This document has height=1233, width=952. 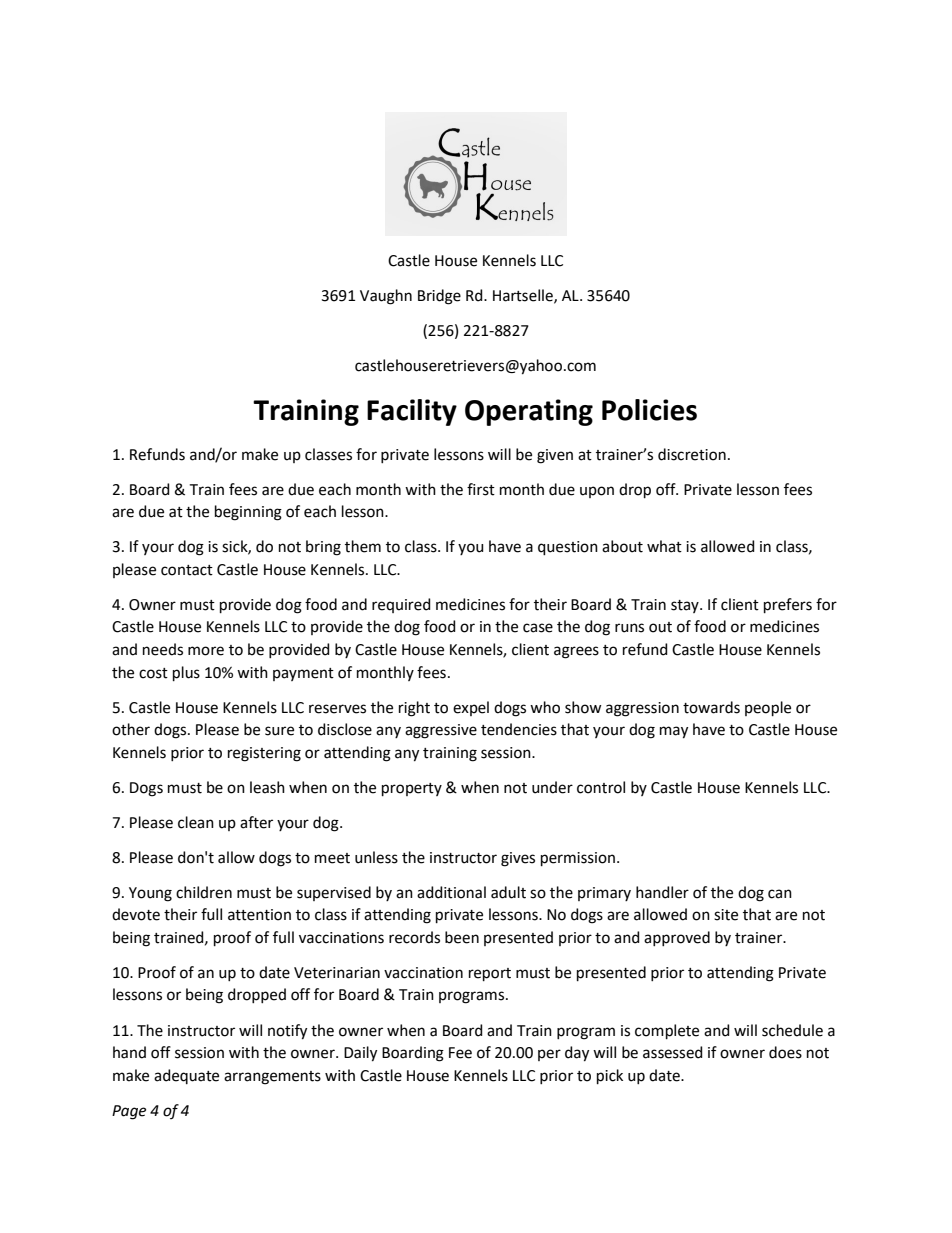 I want to click on adequate, so click(x=186, y=1076).
